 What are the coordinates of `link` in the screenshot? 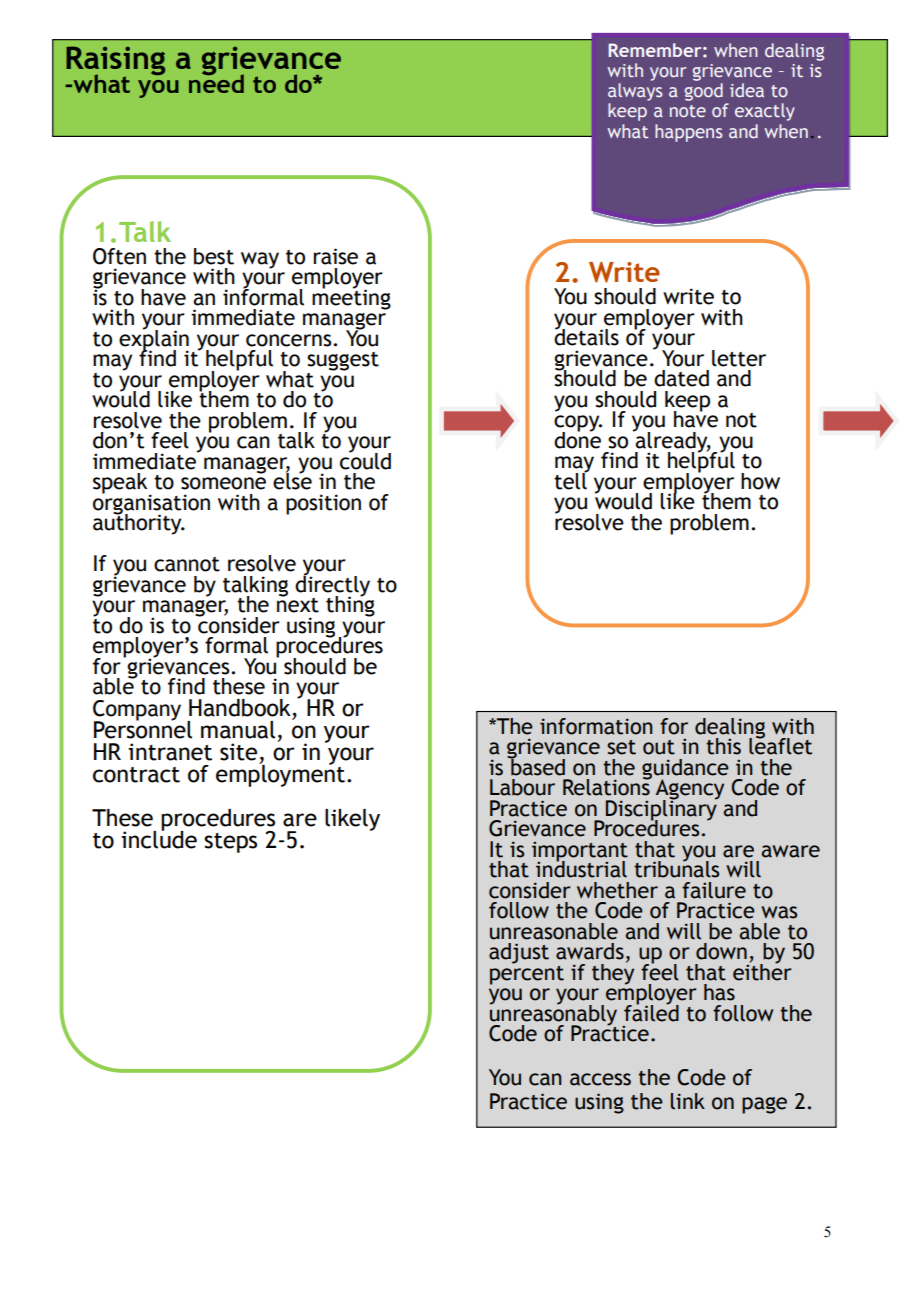 It's located at (688, 1101).
